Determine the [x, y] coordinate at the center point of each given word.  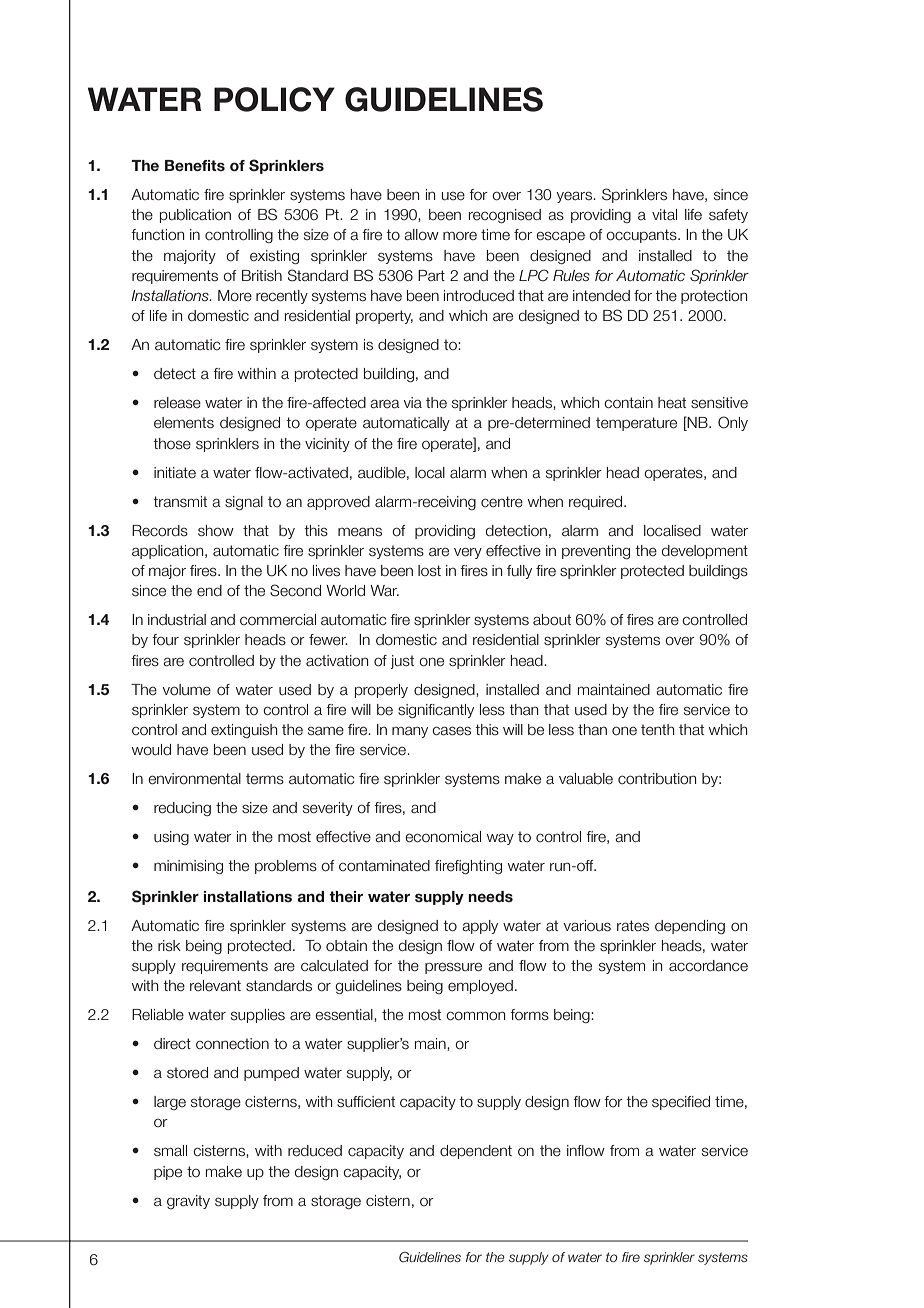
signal [244, 503]
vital [664, 215]
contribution [657, 779]
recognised [505, 216]
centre [502, 502]
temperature [636, 424]
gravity [188, 1202]
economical [443, 837]
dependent [476, 1152]
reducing [182, 809]
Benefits [195, 165]
